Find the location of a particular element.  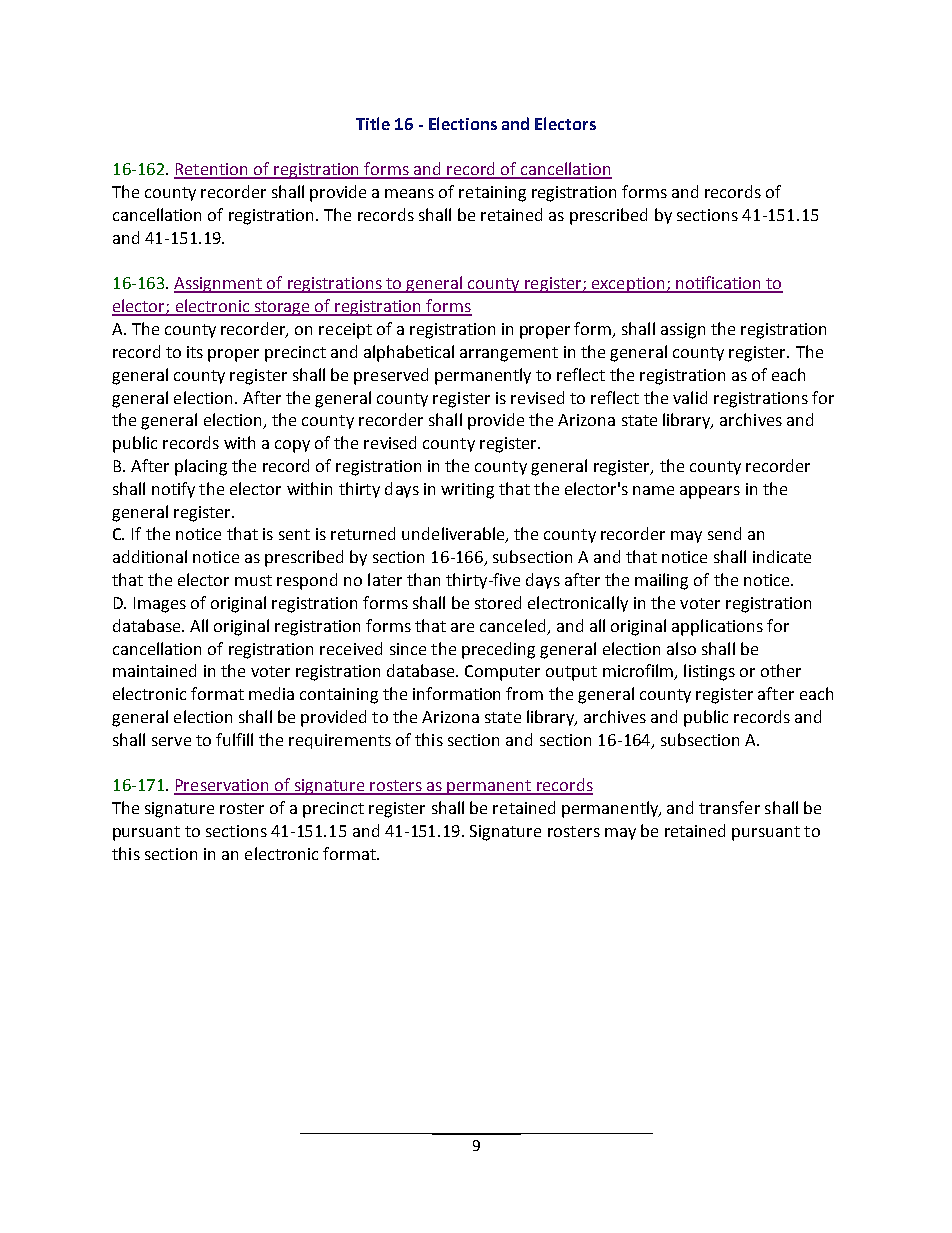

Preservation is located at coordinates (222, 786).
